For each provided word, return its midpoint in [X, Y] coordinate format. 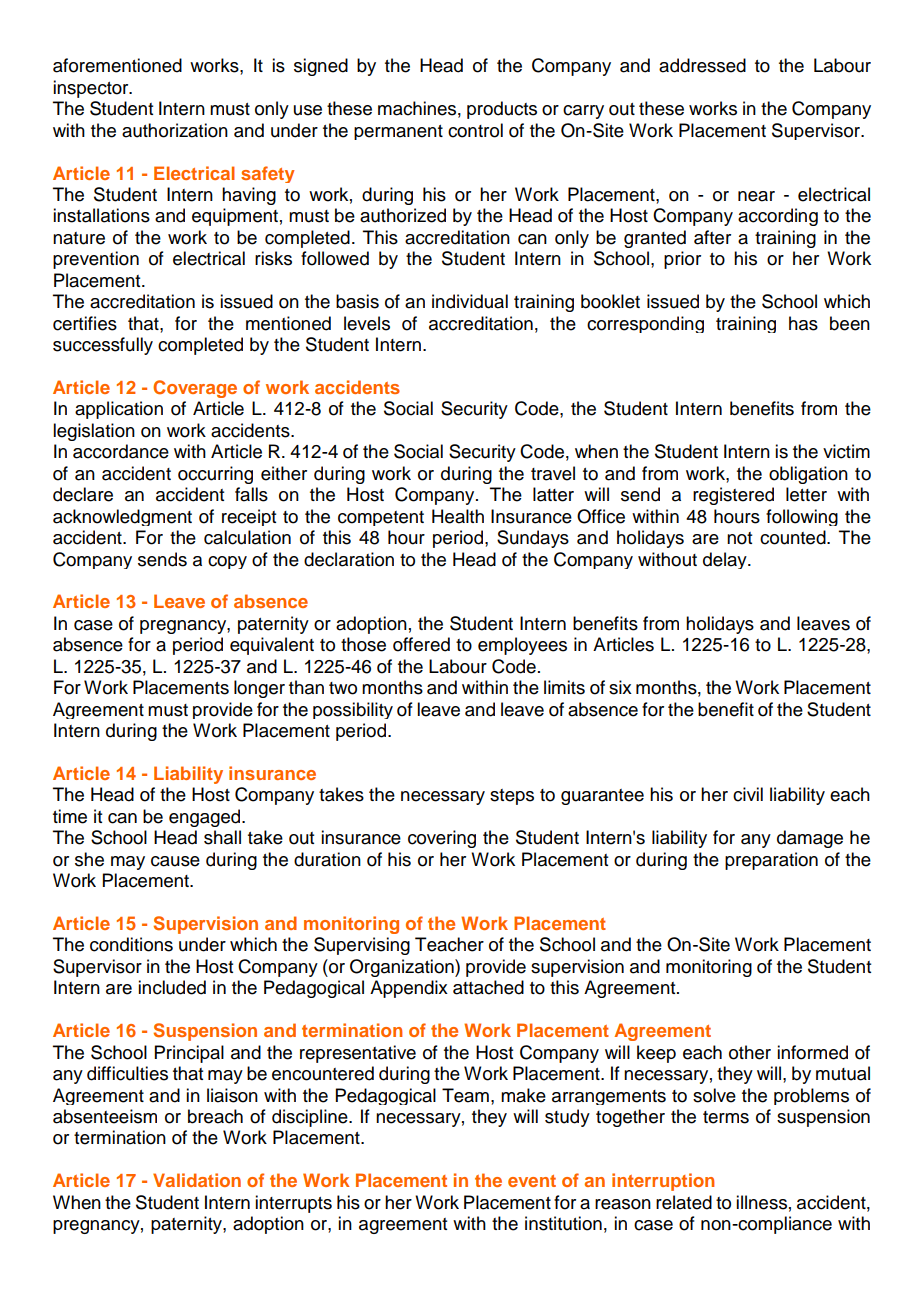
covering [442, 839]
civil [748, 794]
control [475, 130]
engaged [206, 818]
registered [733, 496]
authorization [175, 130]
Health [458, 516]
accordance [121, 451]
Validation [197, 1180]
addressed [702, 65]
